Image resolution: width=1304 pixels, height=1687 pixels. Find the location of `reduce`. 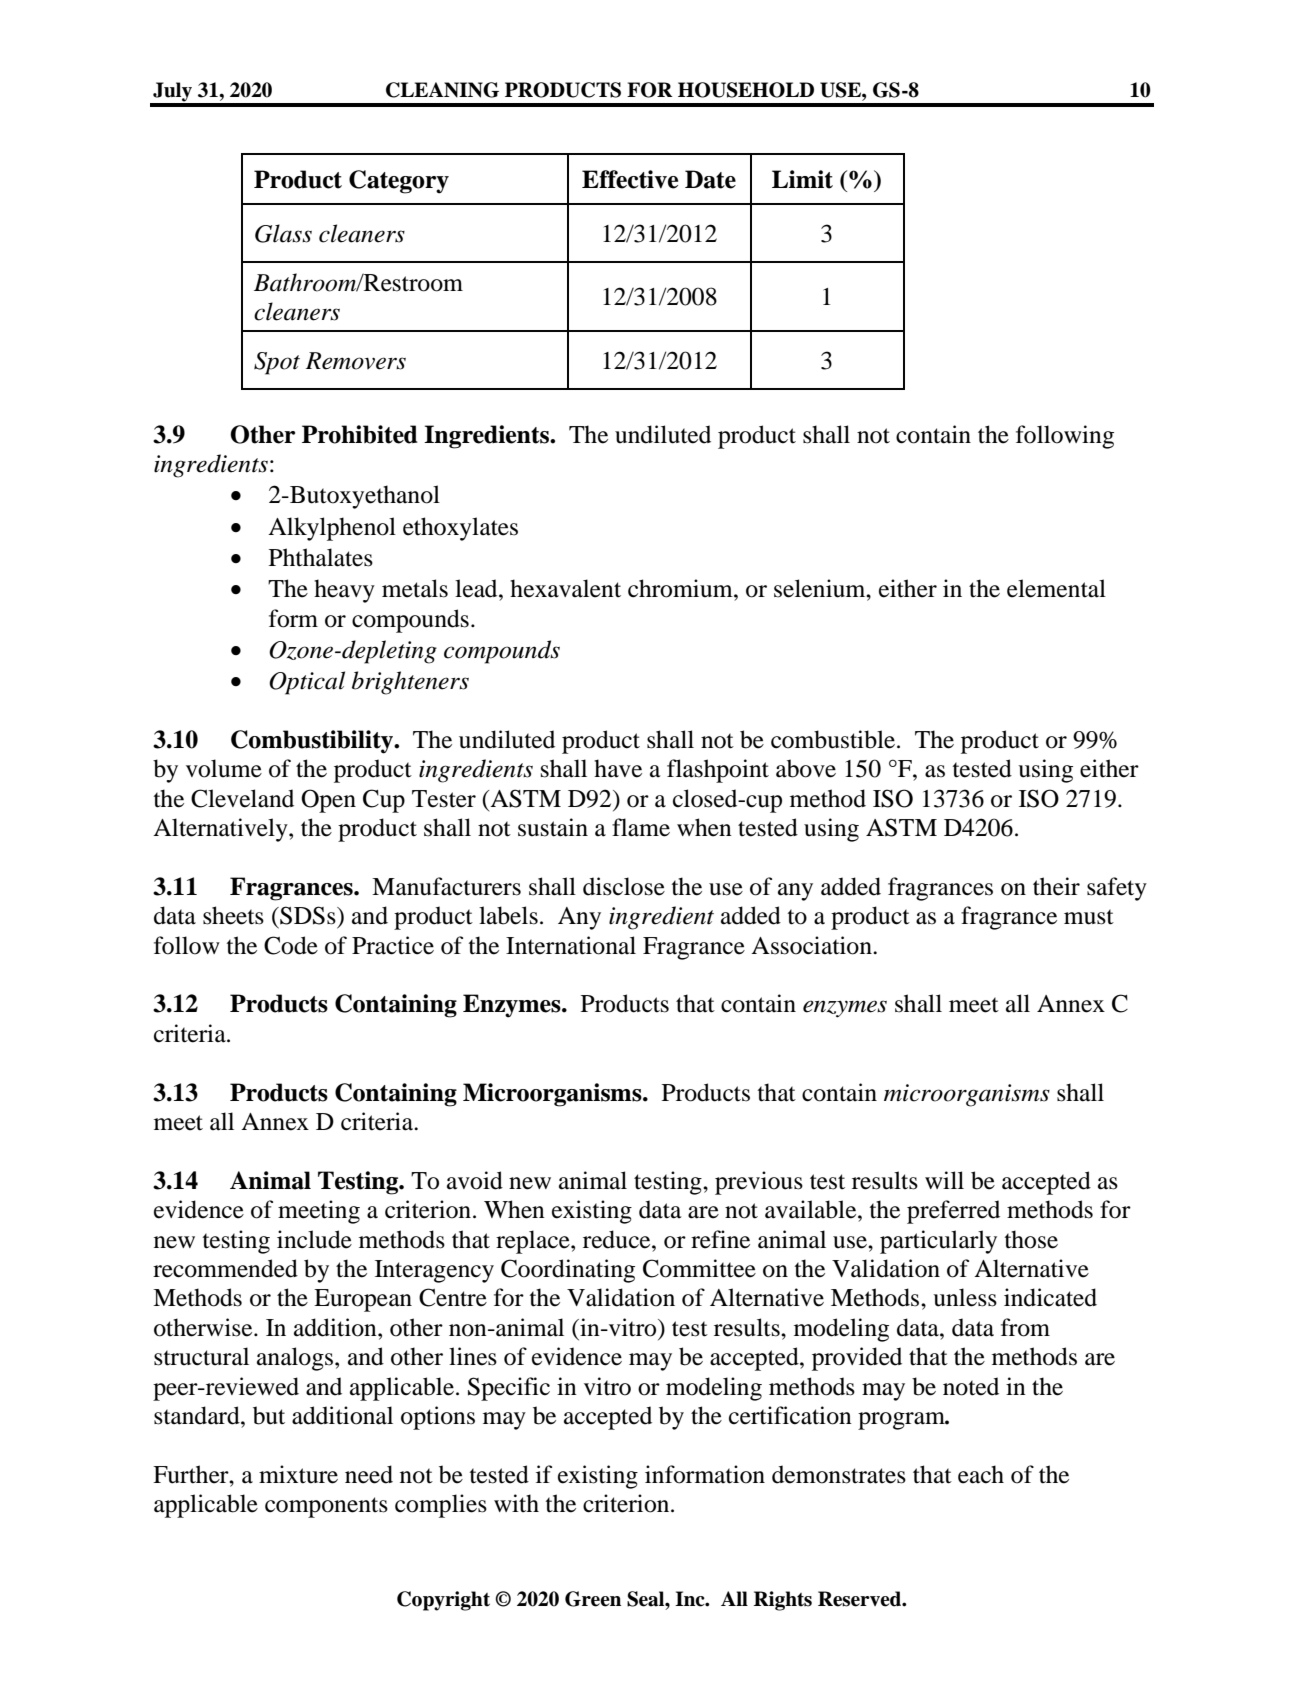

reduce is located at coordinates (618, 1239).
